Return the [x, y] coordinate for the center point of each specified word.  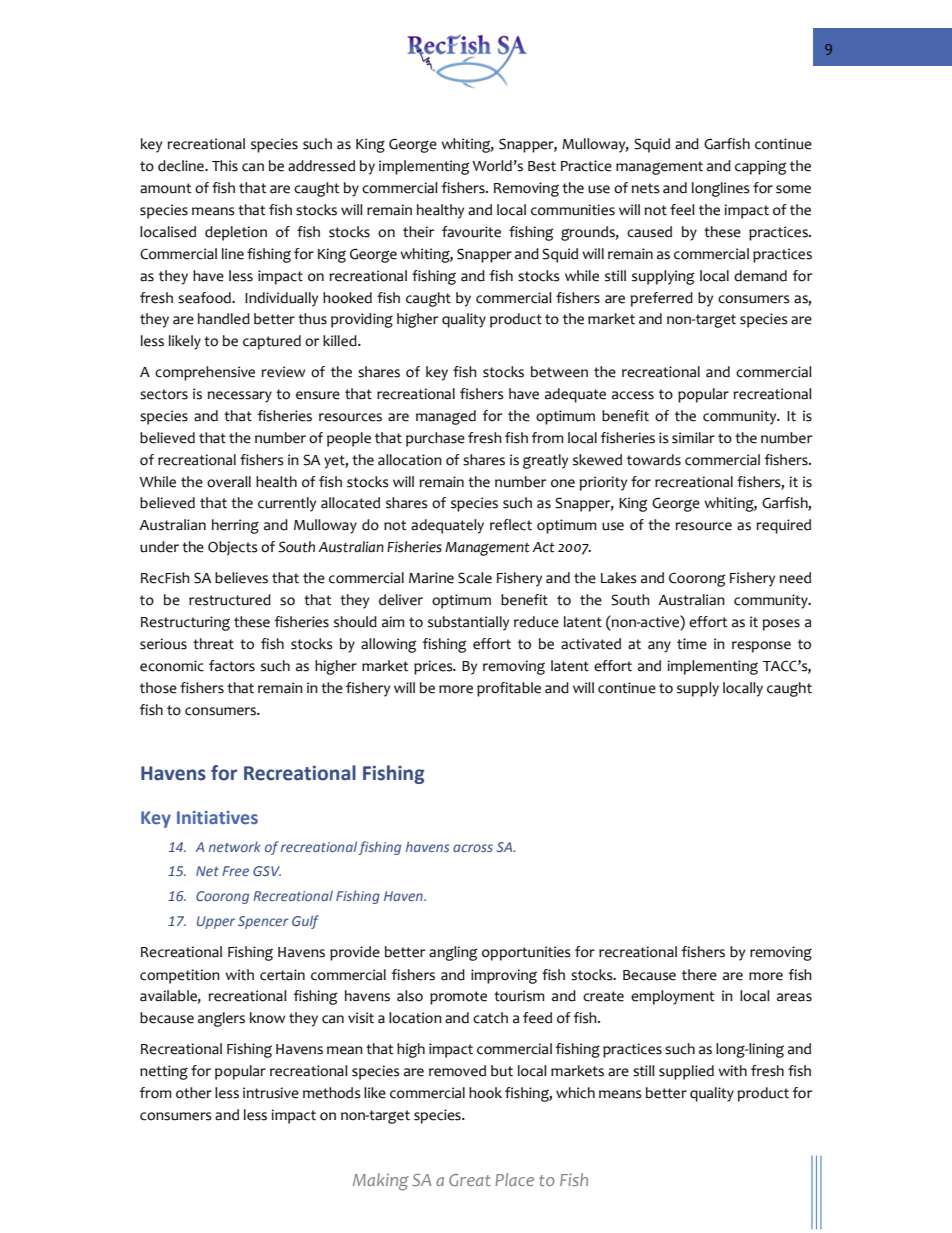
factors [232, 666]
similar [693, 438]
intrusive [271, 1093]
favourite [471, 232]
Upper [216, 922]
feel [682, 210]
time [692, 644]
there [699, 975]
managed [446, 417]
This [225, 166]
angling [453, 953]
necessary [240, 397]
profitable [509, 689]
